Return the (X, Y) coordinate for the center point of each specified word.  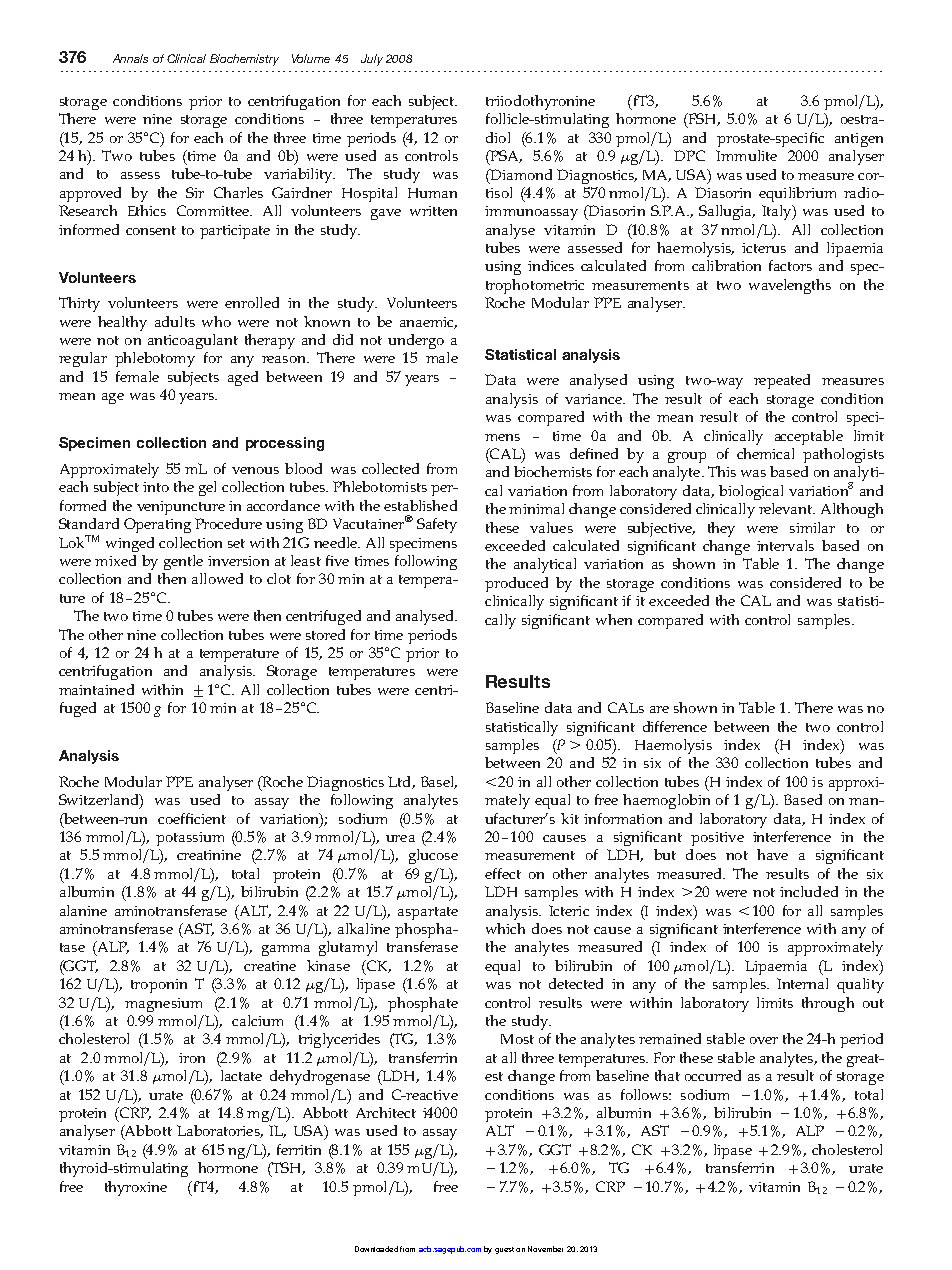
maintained (96, 689)
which (505, 928)
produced (516, 584)
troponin (159, 986)
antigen (859, 140)
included (809, 891)
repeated (782, 381)
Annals (130, 58)
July (372, 60)
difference (675, 726)
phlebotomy (155, 359)
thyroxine (136, 1188)
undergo (416, 341)
